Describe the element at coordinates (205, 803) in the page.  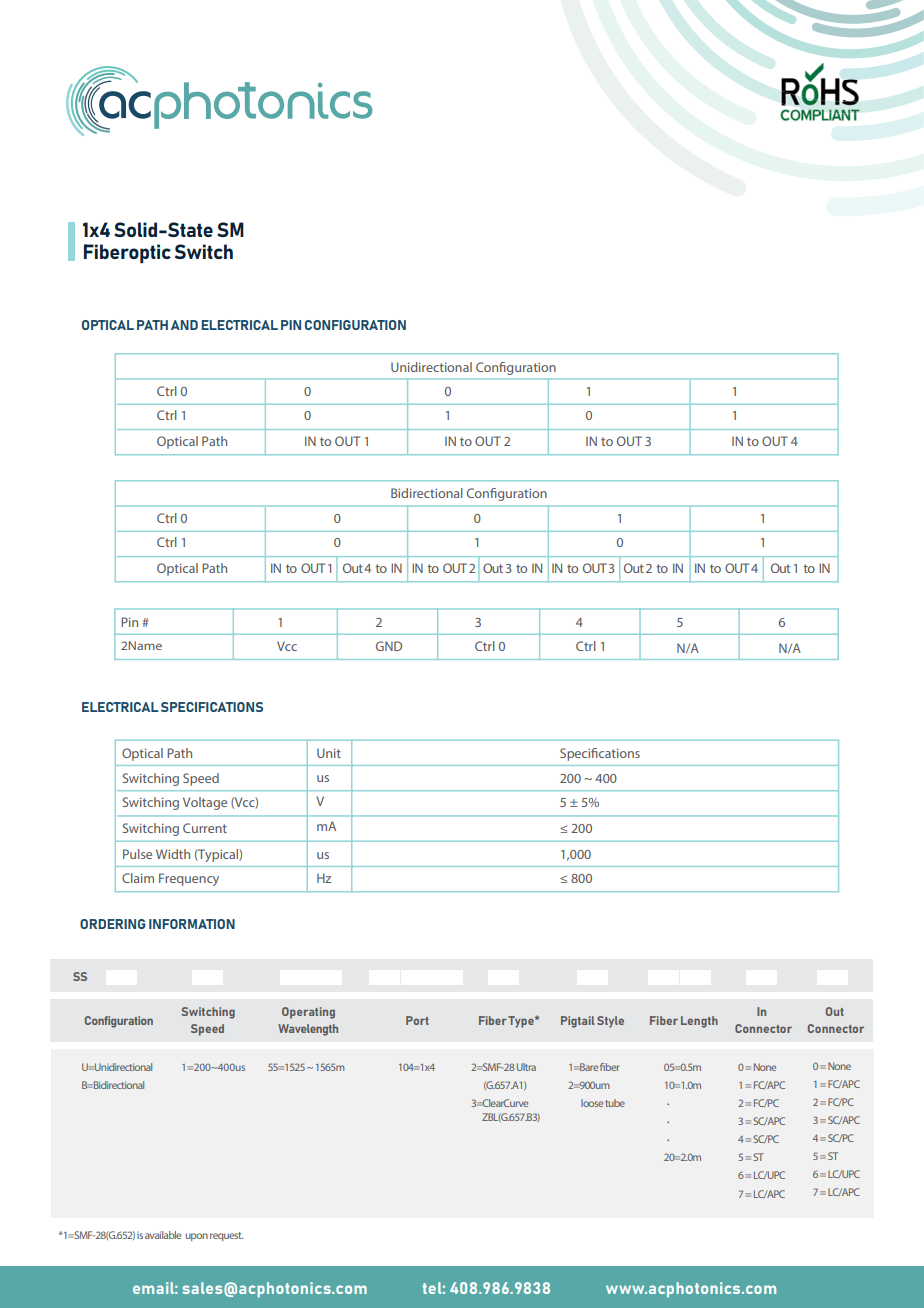
I see `Voltage` at that location.
